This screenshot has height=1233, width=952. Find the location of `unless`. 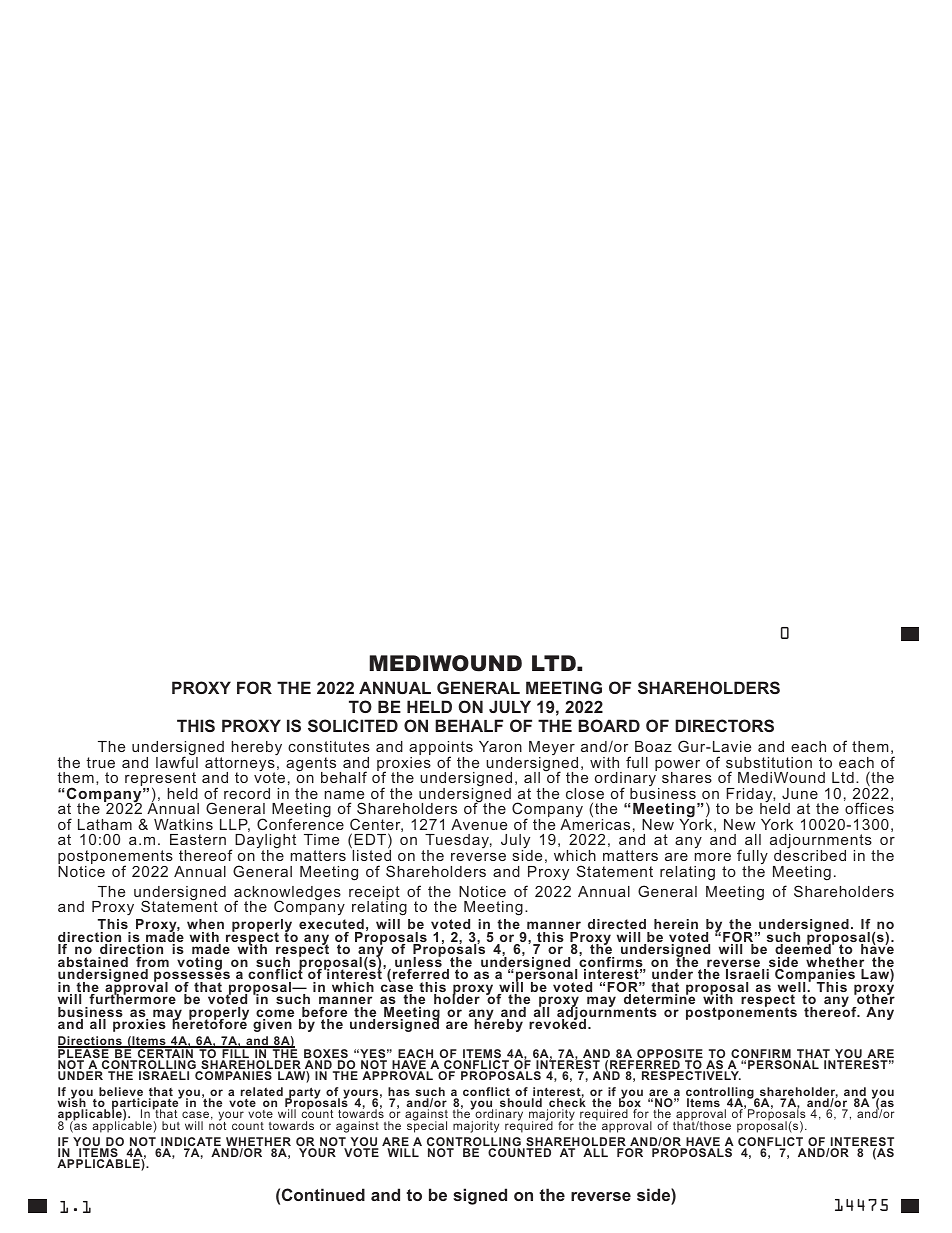

unless is located at coordinates (418, 962).
